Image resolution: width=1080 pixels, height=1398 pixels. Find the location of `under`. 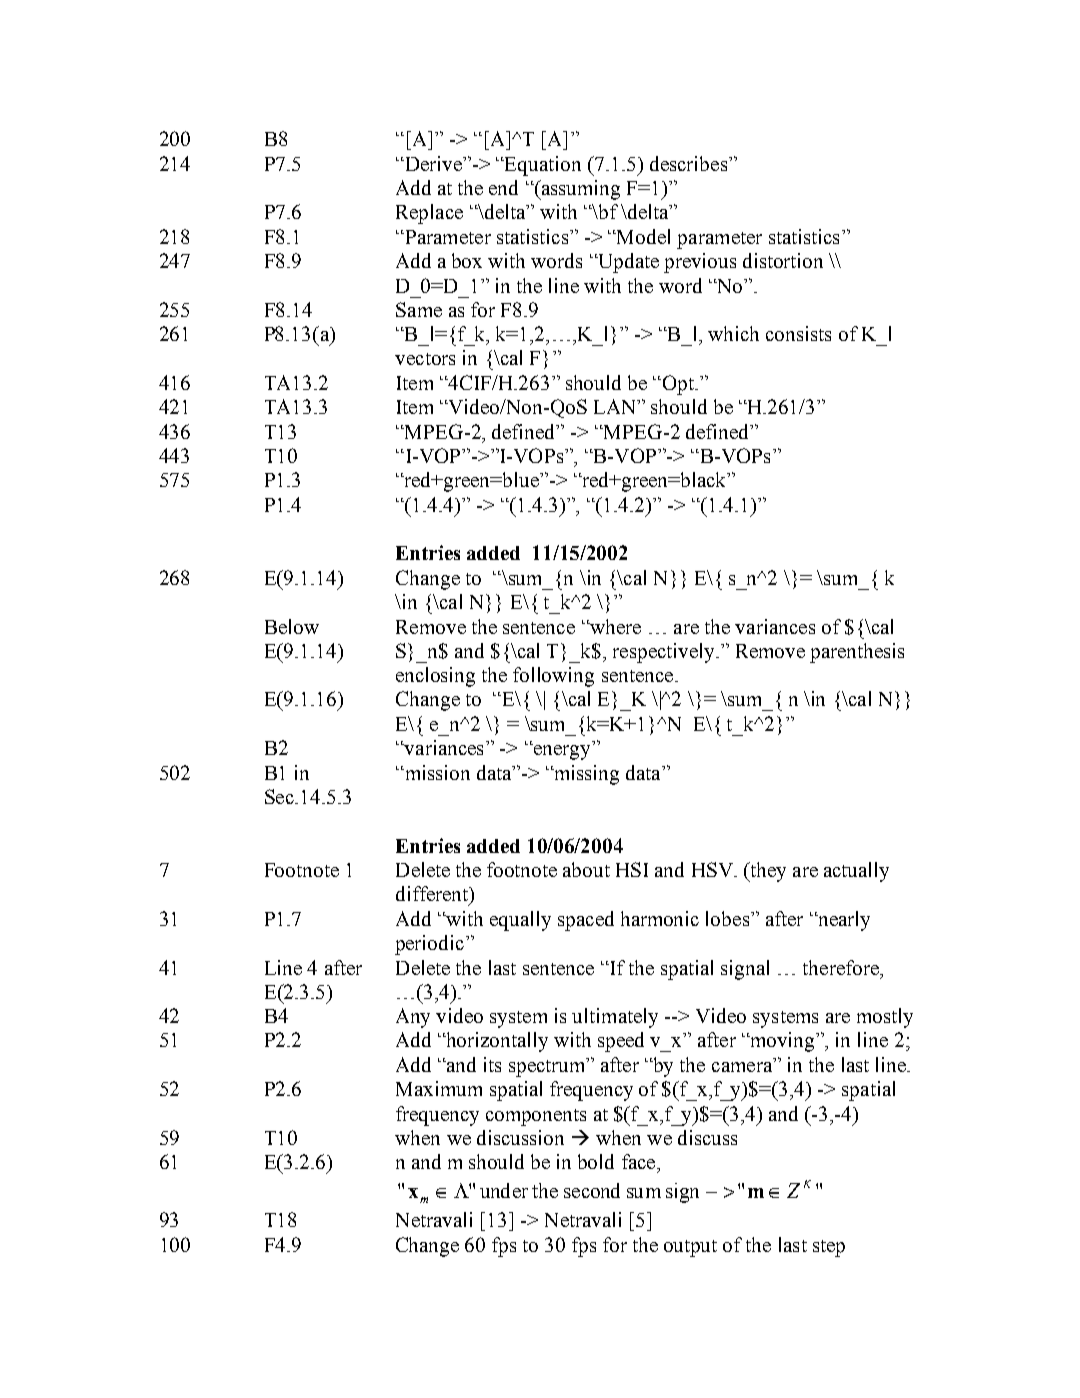

under is located at coordinates (504, 1190).
